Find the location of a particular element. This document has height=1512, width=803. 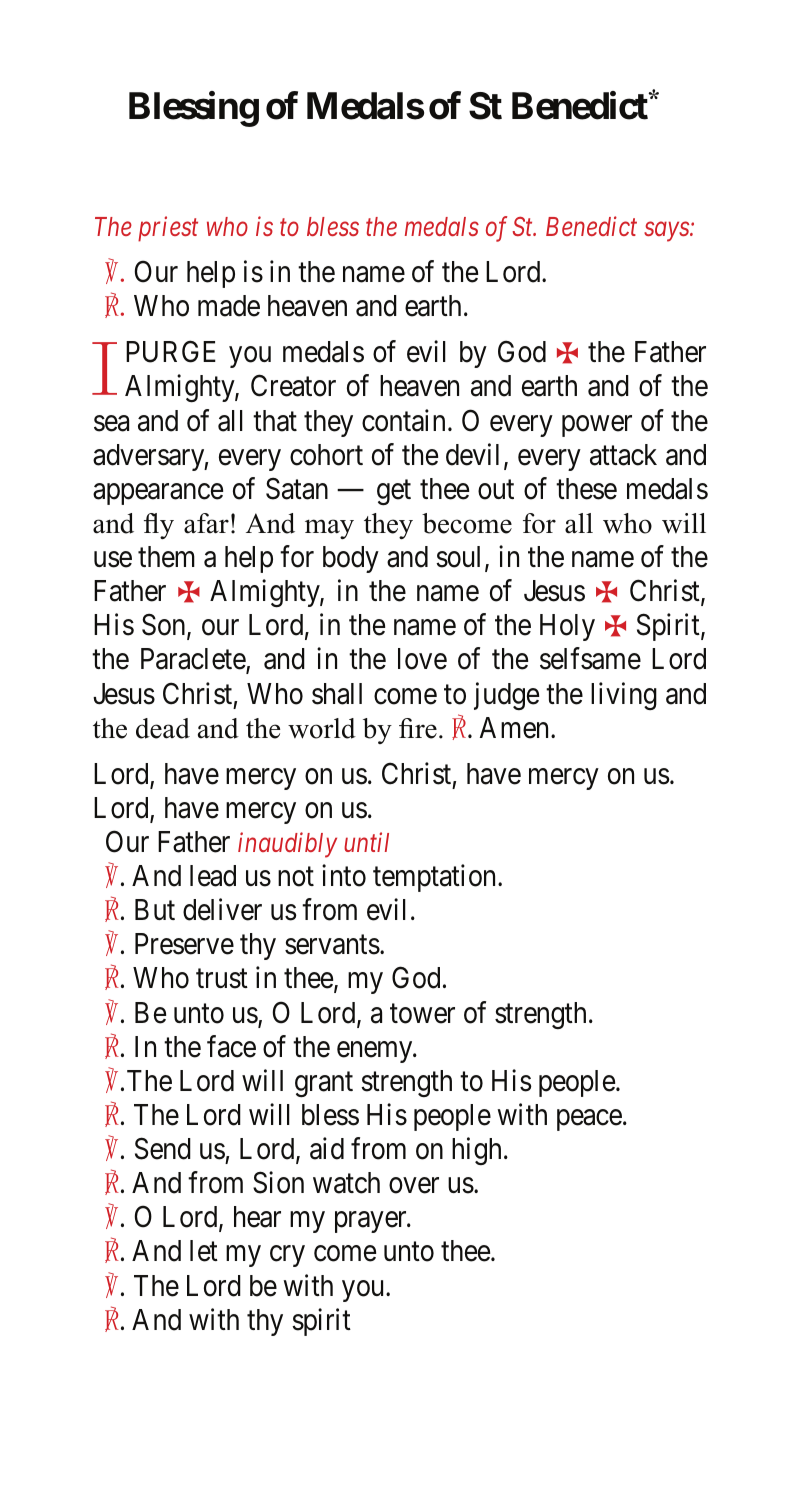

dead is located at coordinates (163, 728).
